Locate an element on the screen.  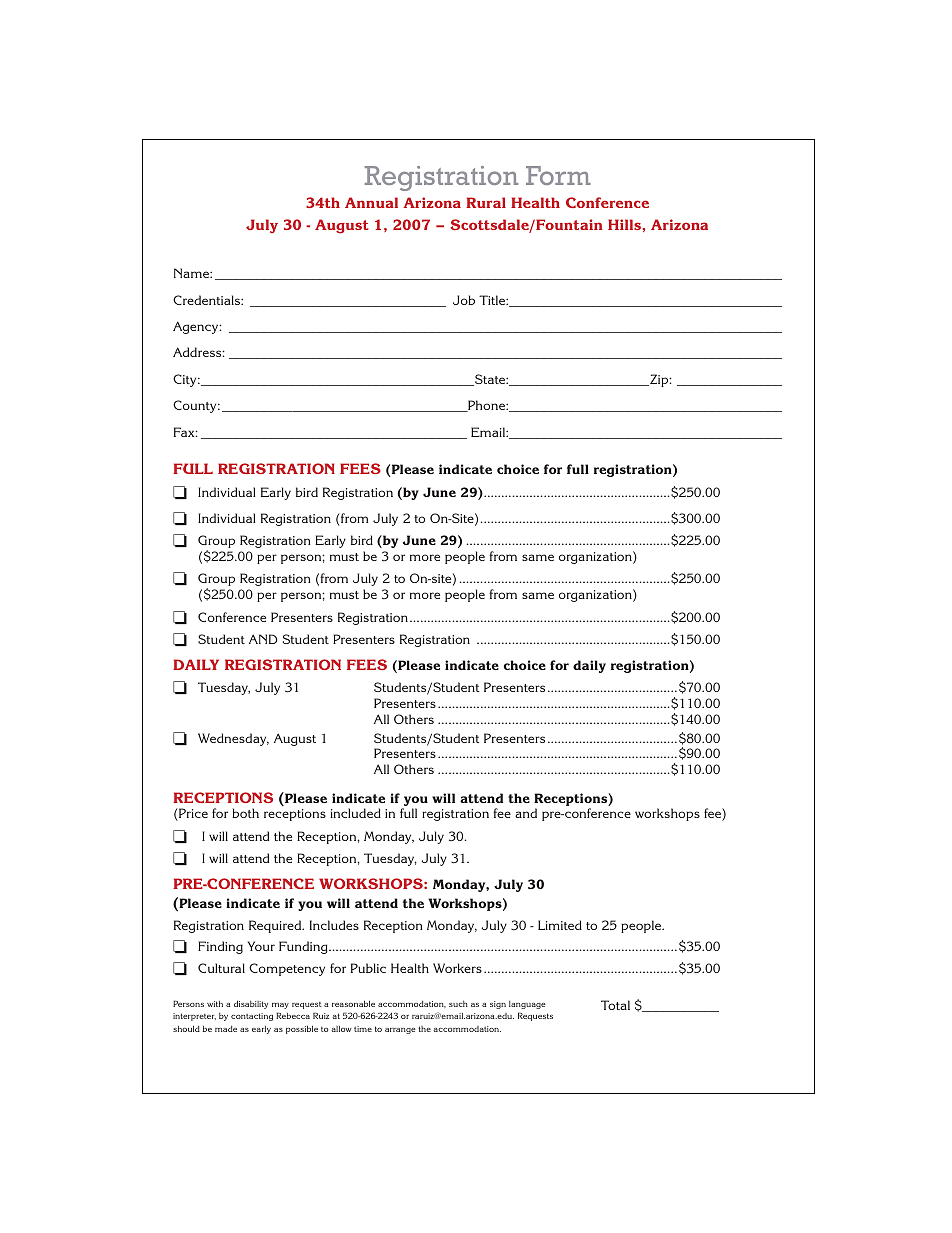
Rural is located at coordinates (486, 202).
